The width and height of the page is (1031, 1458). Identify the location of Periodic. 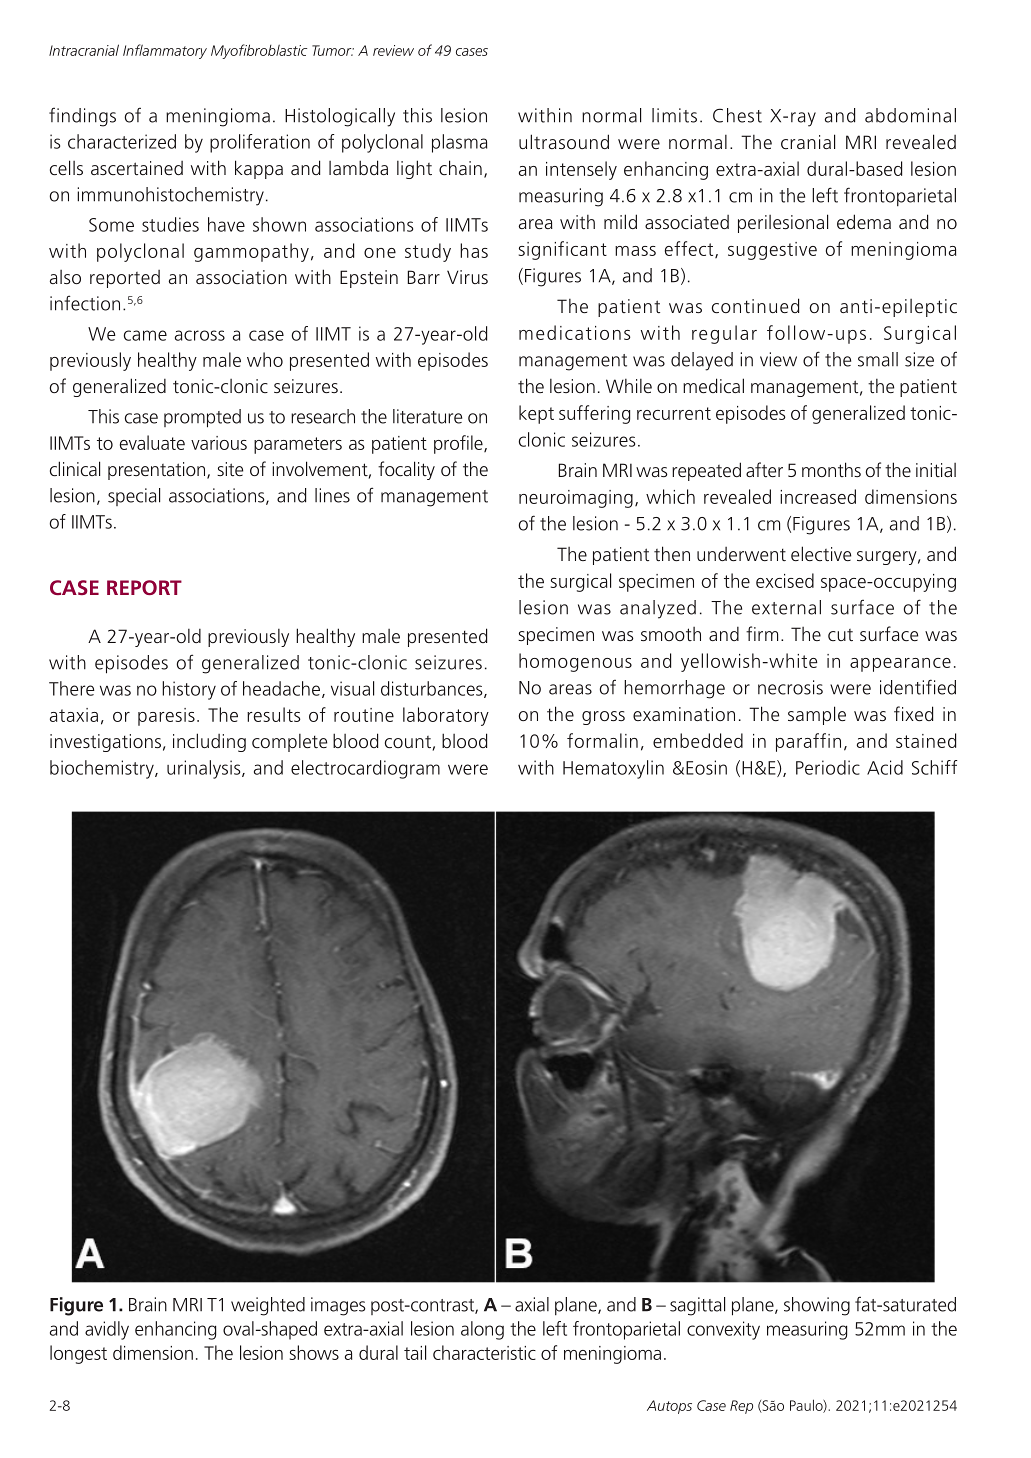
(828, 767).
